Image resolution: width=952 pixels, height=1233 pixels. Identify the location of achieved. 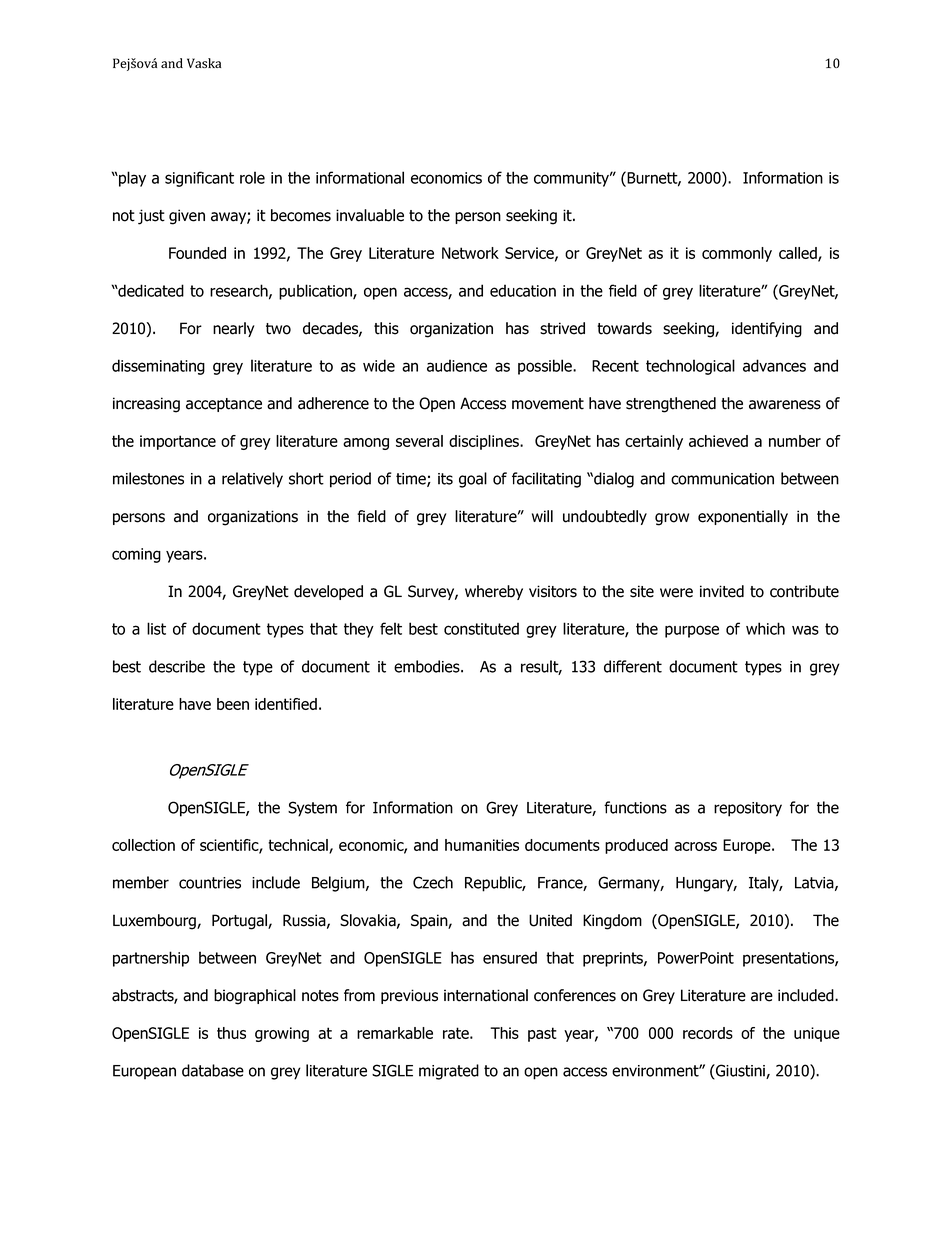
(718, 441).
